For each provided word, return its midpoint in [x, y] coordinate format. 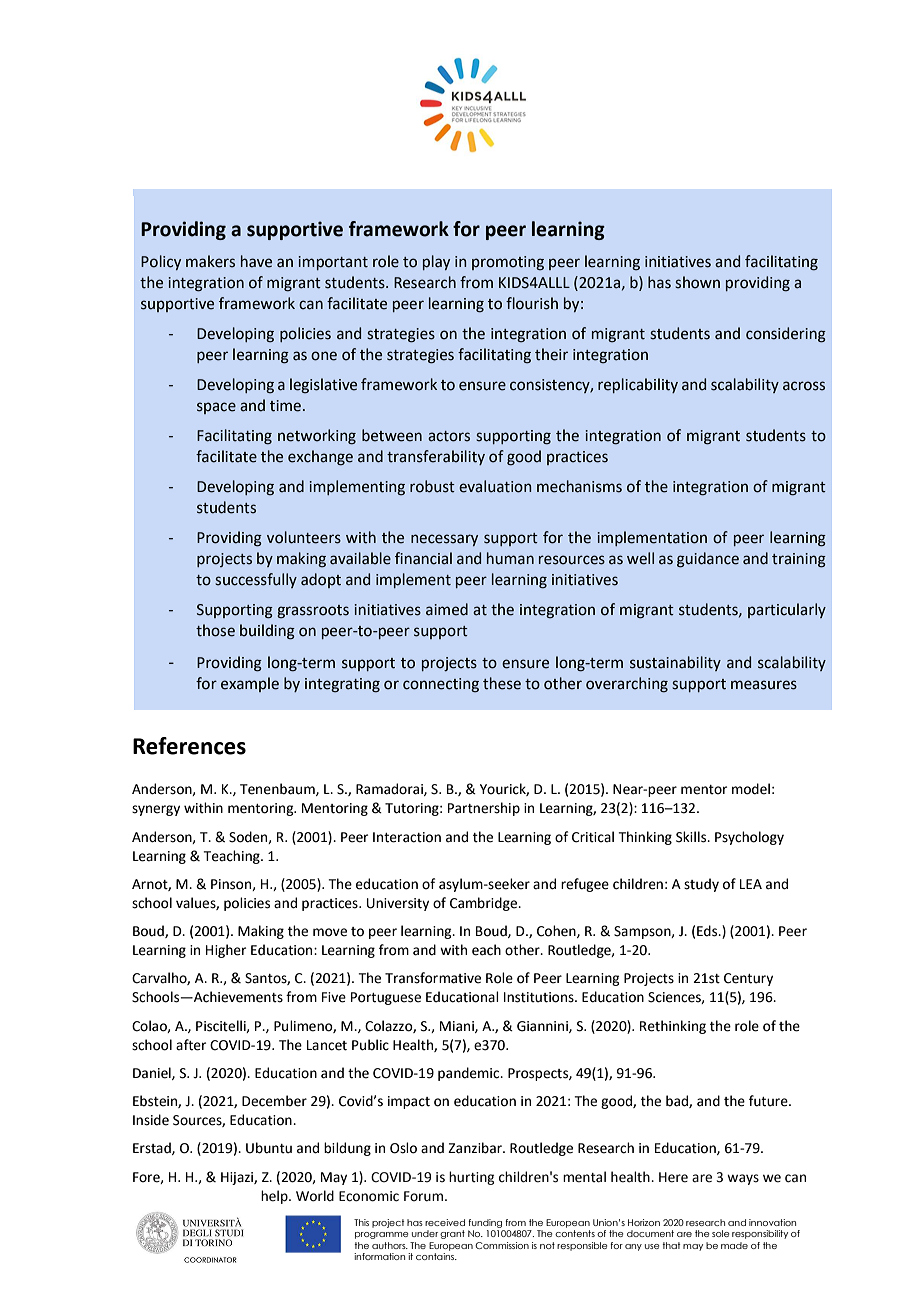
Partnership [484, 809]
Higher [226, 951]
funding [485, 1223]
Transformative [433, 978]
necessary [444, 540]
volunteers [304, 537]
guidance [708, 560]
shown [697, 282]
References [189, 746]
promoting [508, 263]
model [751, 789]
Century [748, 979]
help [275, 1197]
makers [210, 261]
